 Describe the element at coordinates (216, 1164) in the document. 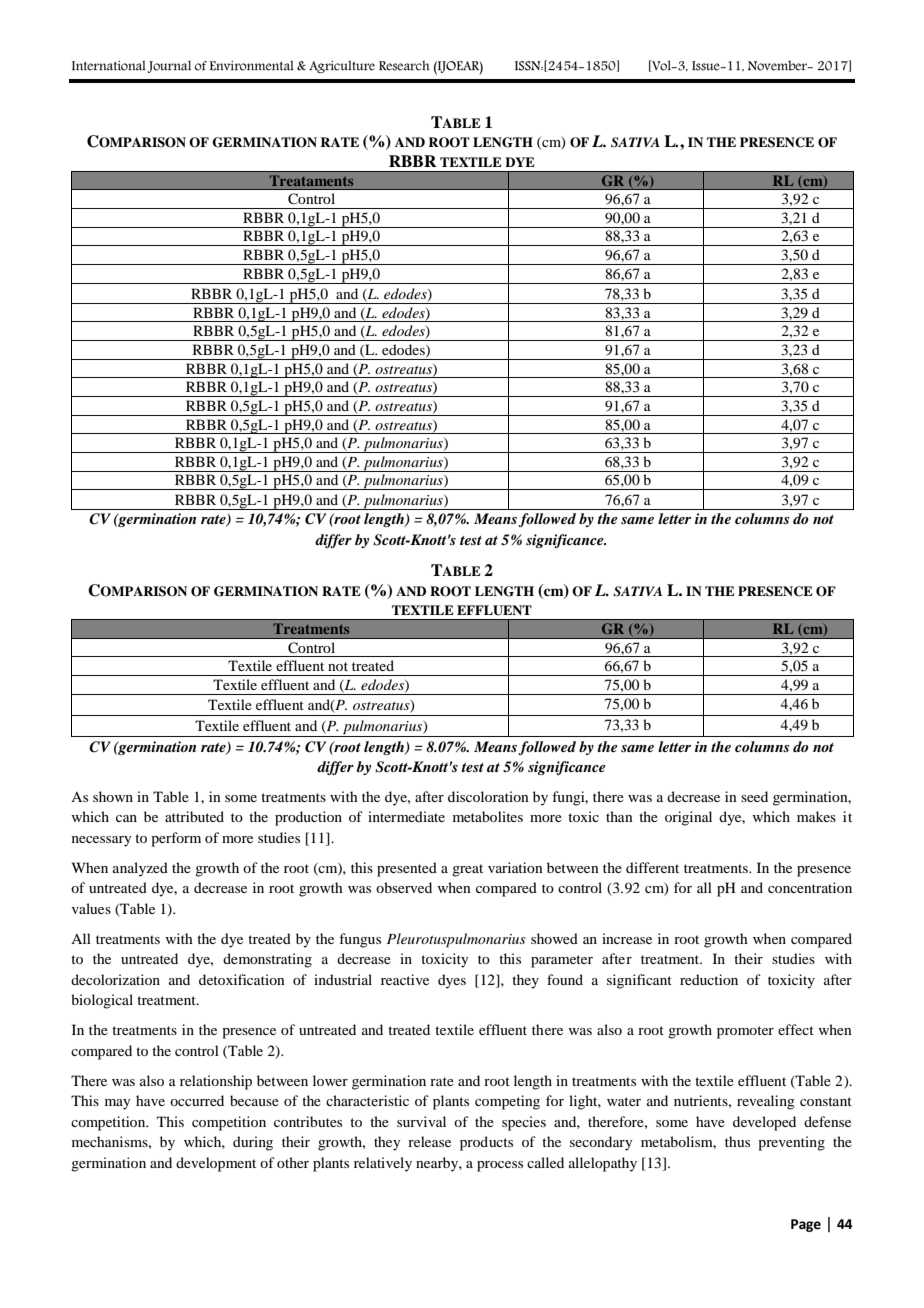

I see `development` at that location.
